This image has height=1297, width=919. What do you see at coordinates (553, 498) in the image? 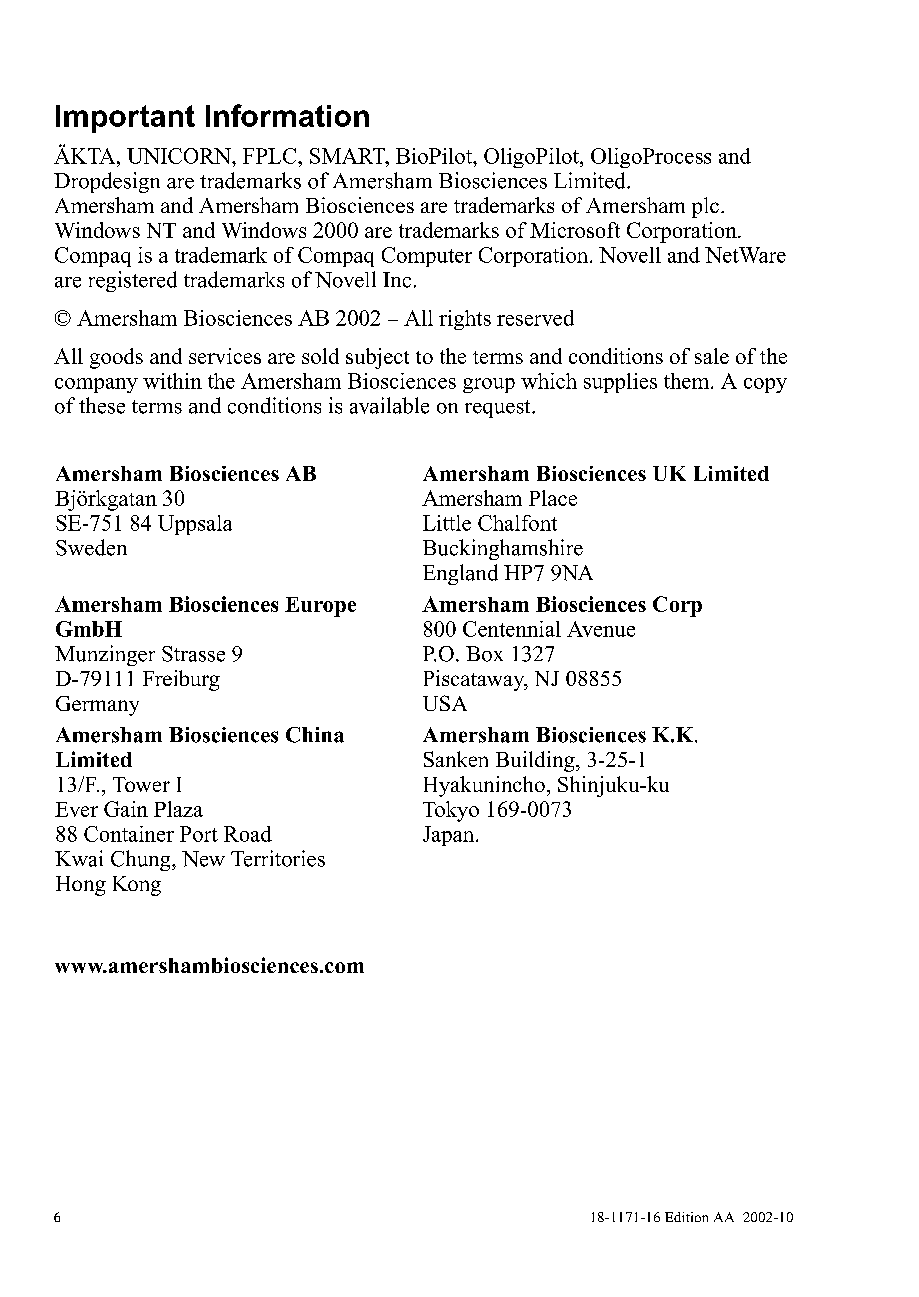
I see `Place` at bounding box center [553, 498].
